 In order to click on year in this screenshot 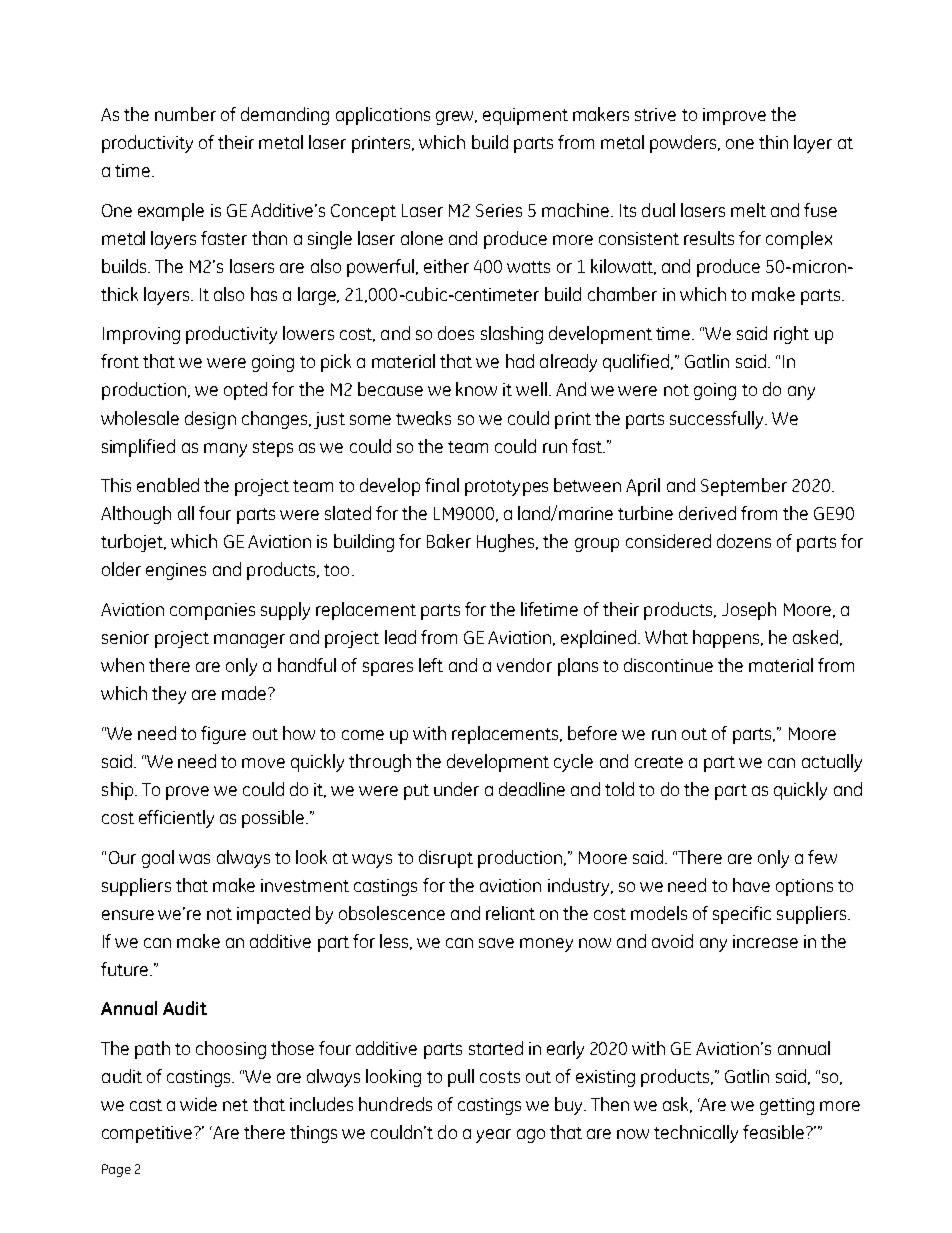, I will do `click(493, 1136)`.
